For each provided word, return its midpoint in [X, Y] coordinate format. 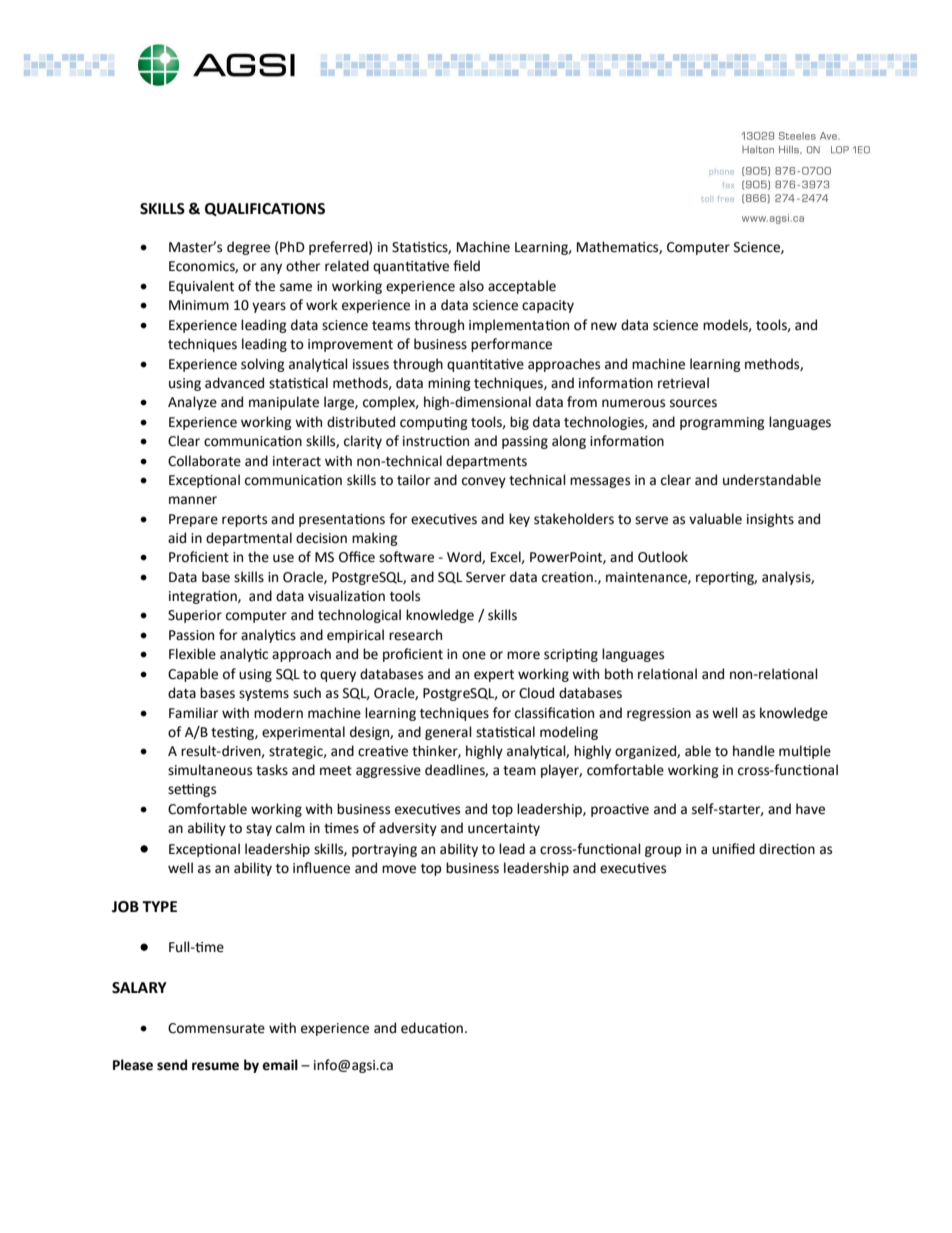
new [604, 326]
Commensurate [216, 1028]
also [471, 286]
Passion [191, 635]
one [474, 655]
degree [248, 248]
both [619, 674]
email [280, 1065]
